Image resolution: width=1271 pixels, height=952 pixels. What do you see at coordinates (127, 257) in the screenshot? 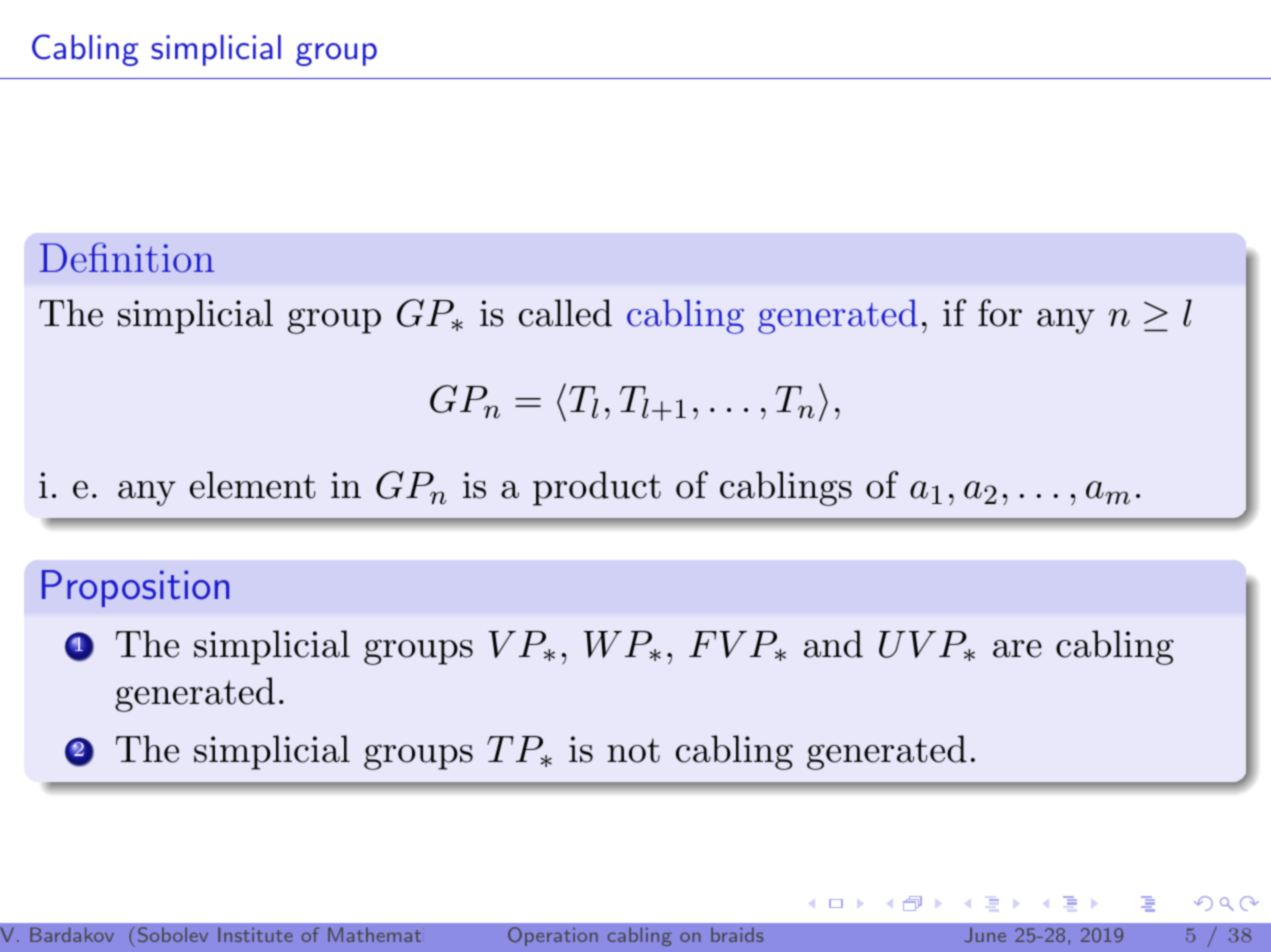
I see `Definition` at bounding box center [127, 257].
